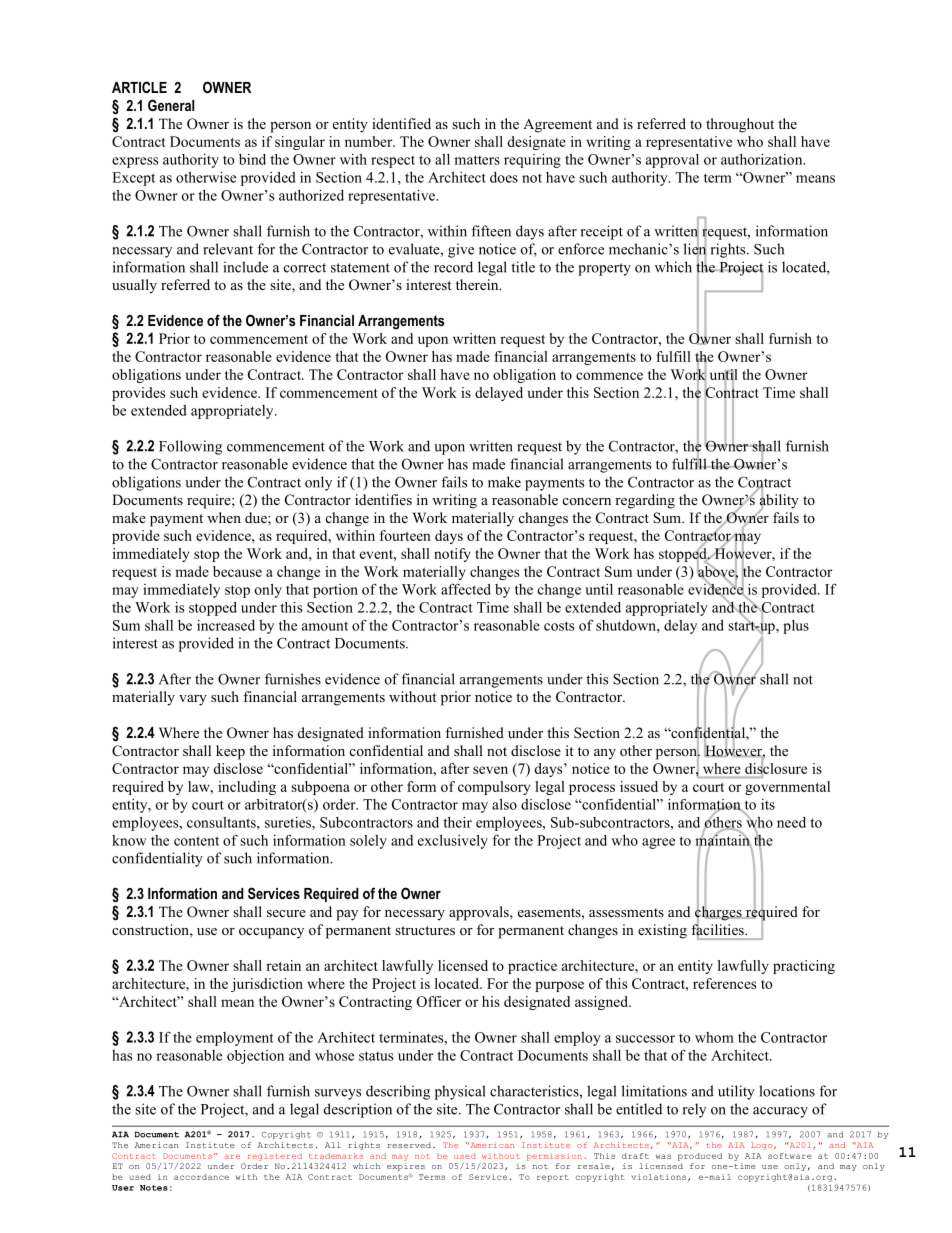 The width and height of the screenshot is (952, 1233). What do you see at coordinates (201, 1177) in the screenshot?
I see `accordance` at bounding box center [201, 1177].
